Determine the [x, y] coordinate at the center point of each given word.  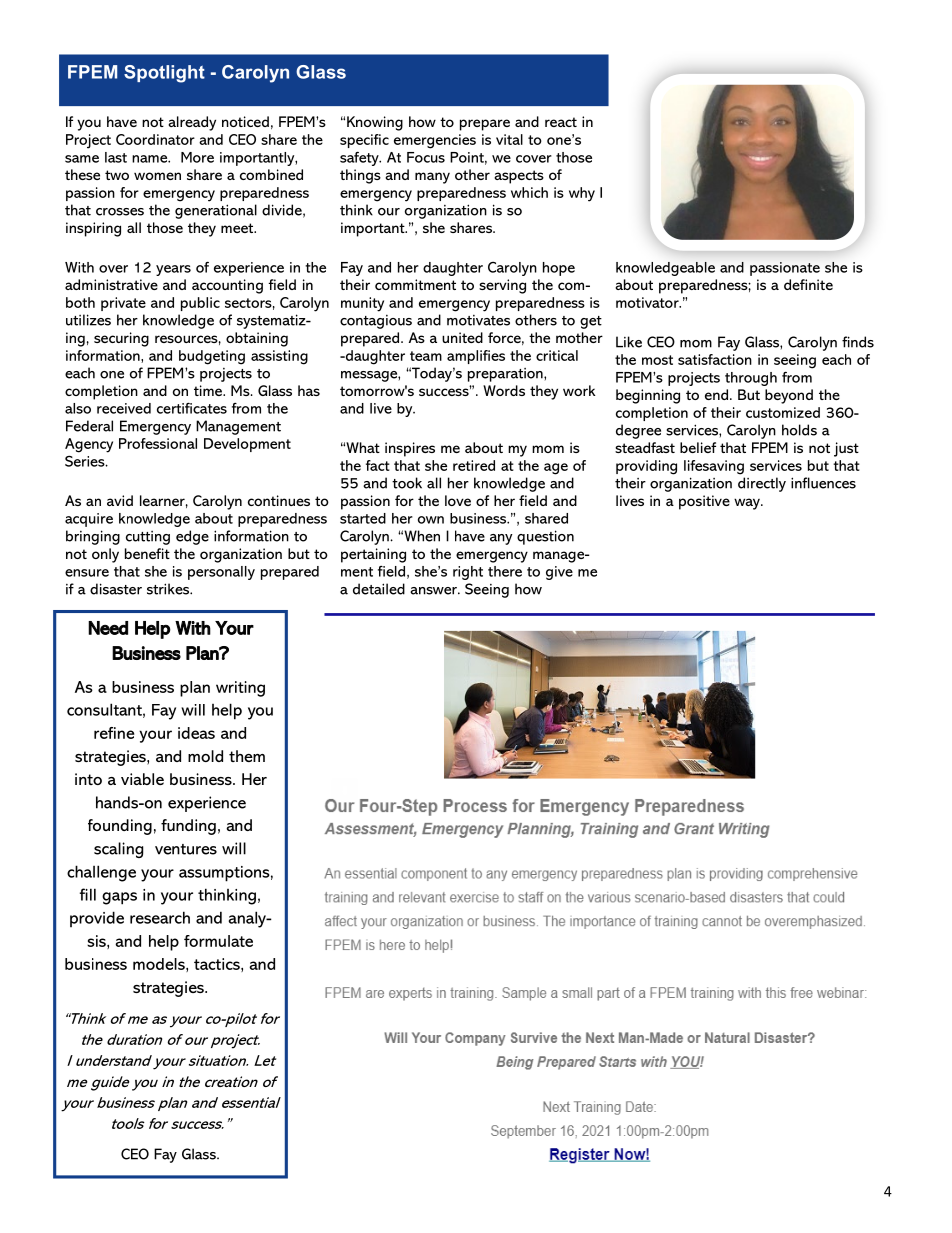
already [192, 123]
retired [474, 465]
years [173, 270]
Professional [158, 443]
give [559, 573]
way [748, 504]
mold [205, 756]
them [247, 756]
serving [502, 286]
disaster [116, 589]
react [561, 122]
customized [783, 412]
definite [808, 284]
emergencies [435, 141]
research [160, 917]
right [468, 573]
